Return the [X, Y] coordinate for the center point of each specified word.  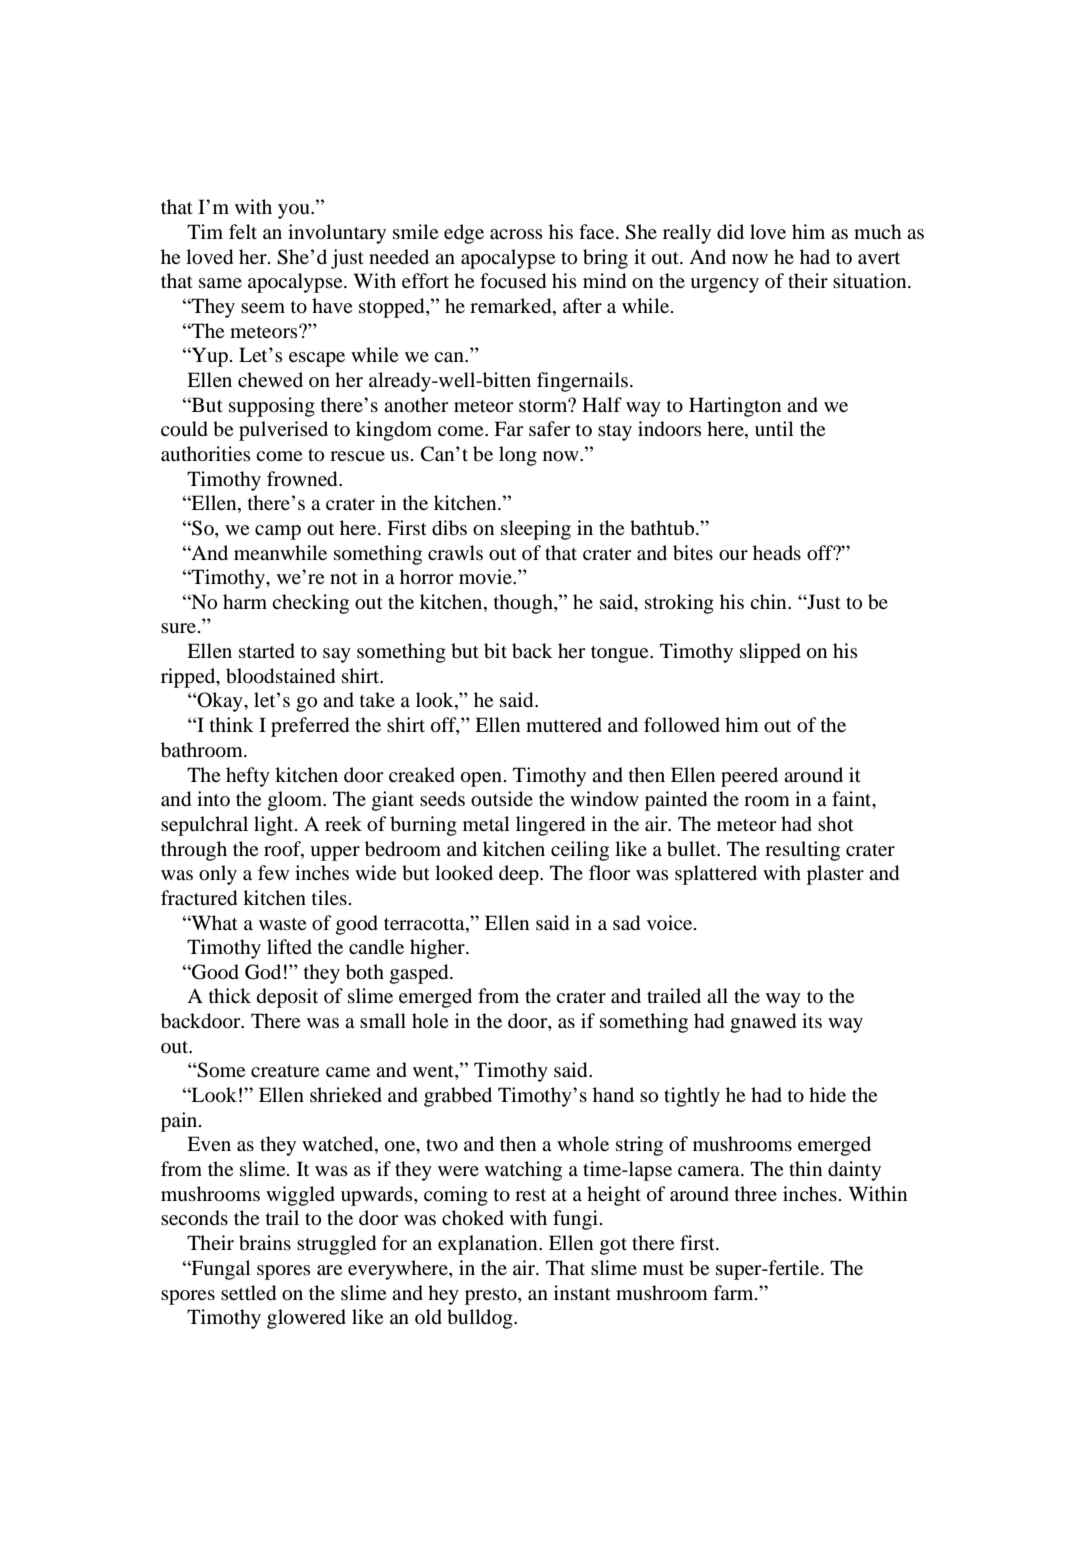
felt [243, 231]
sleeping [536, 530]
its [812, 1020]
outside [502, 799]
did [730, 232]
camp [278, 532]
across [516, 234]
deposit [287, 998]
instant [582, 1292]
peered [749, 777]
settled [248, 1293]
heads [777, 552]
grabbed [458, 1097]
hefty [248, 777]
